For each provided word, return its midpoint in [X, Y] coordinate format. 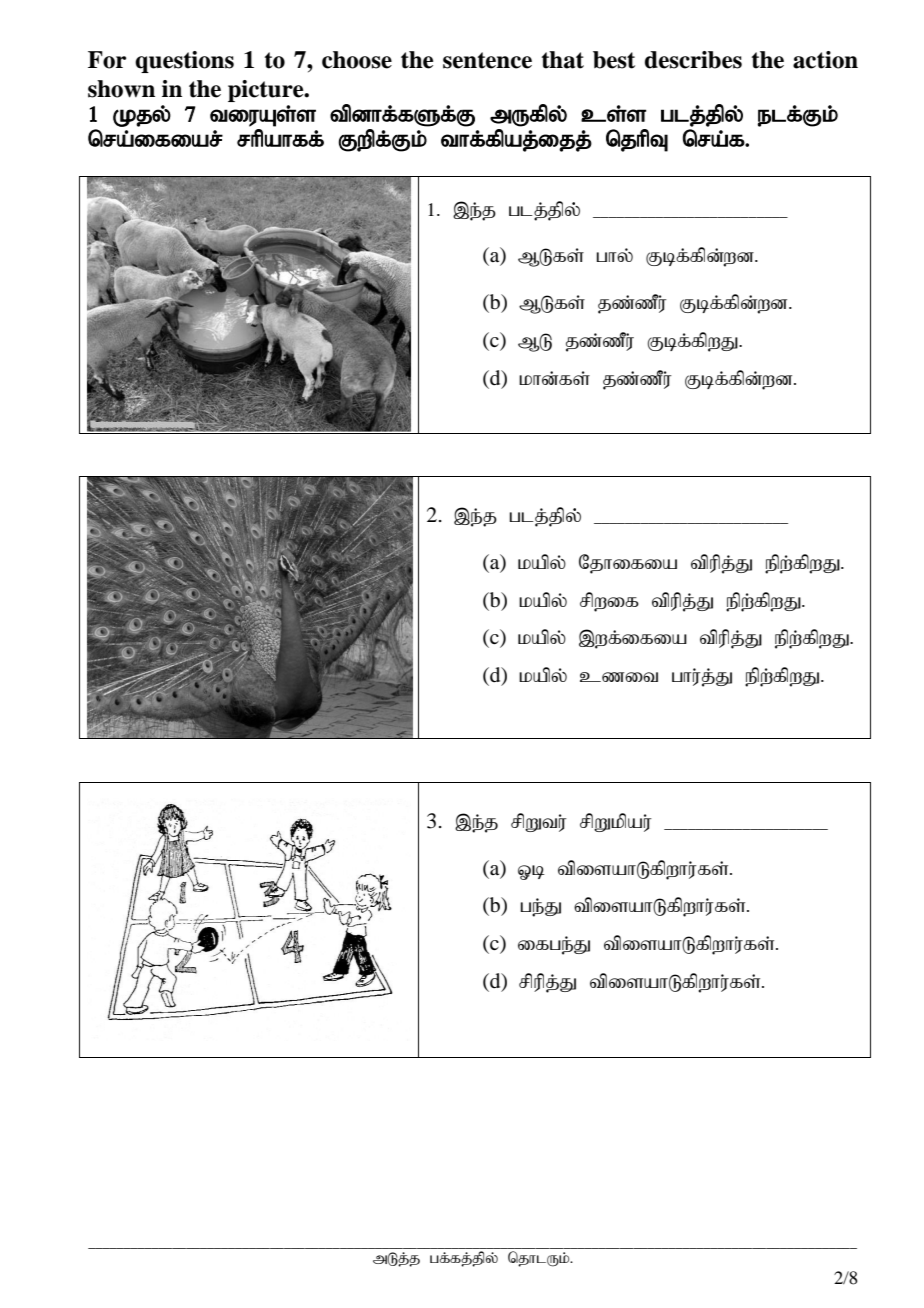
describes [693, 60]
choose [357, 60]
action [825, 60]
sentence [487, 60]
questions [184, 62]
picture [267, 91]
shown [121, 89]
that [563, 60]
